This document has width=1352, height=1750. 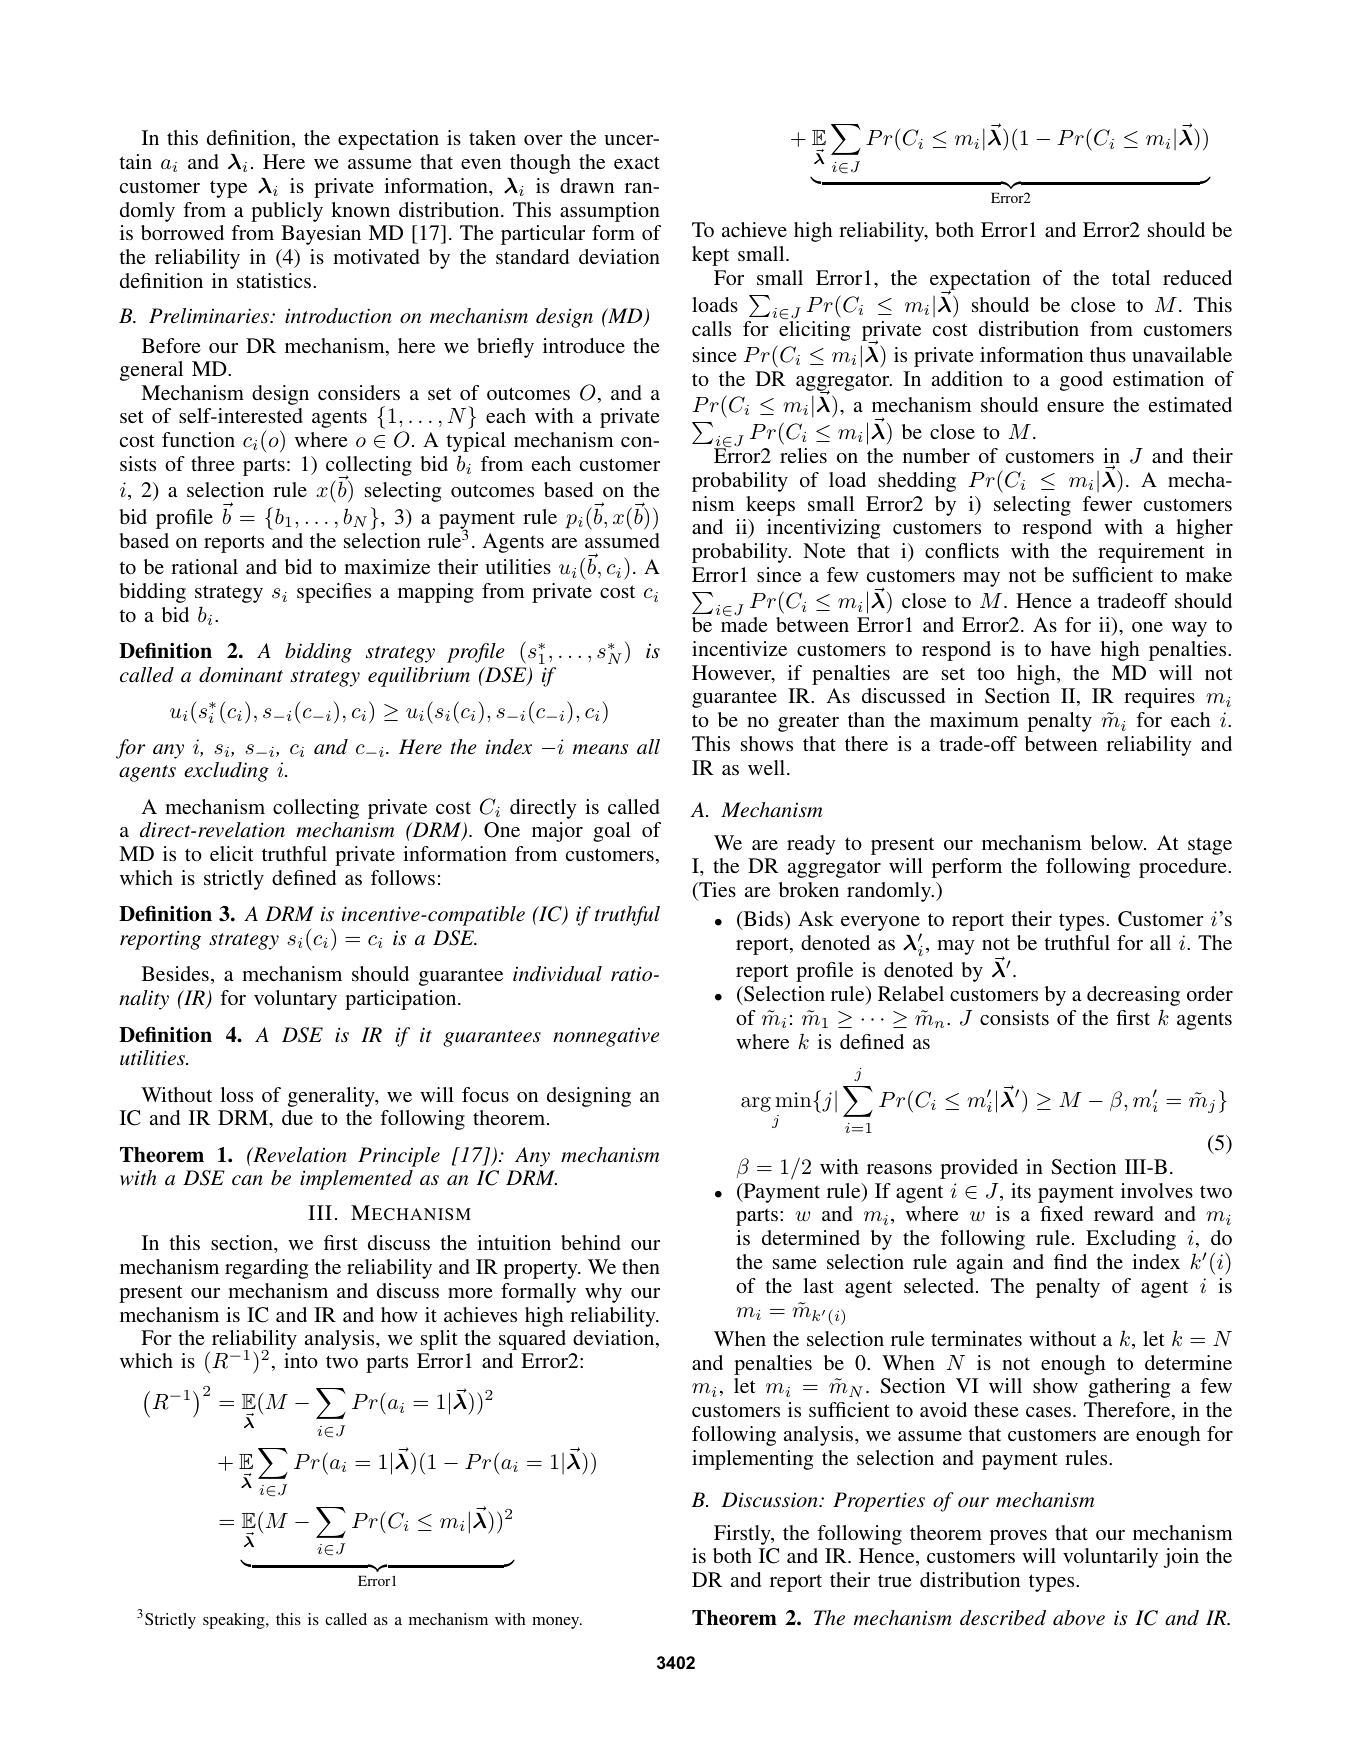 What do you see at coordinates (287, 212) in the document?
I see `publicly` at bounding box center [287, 212].
